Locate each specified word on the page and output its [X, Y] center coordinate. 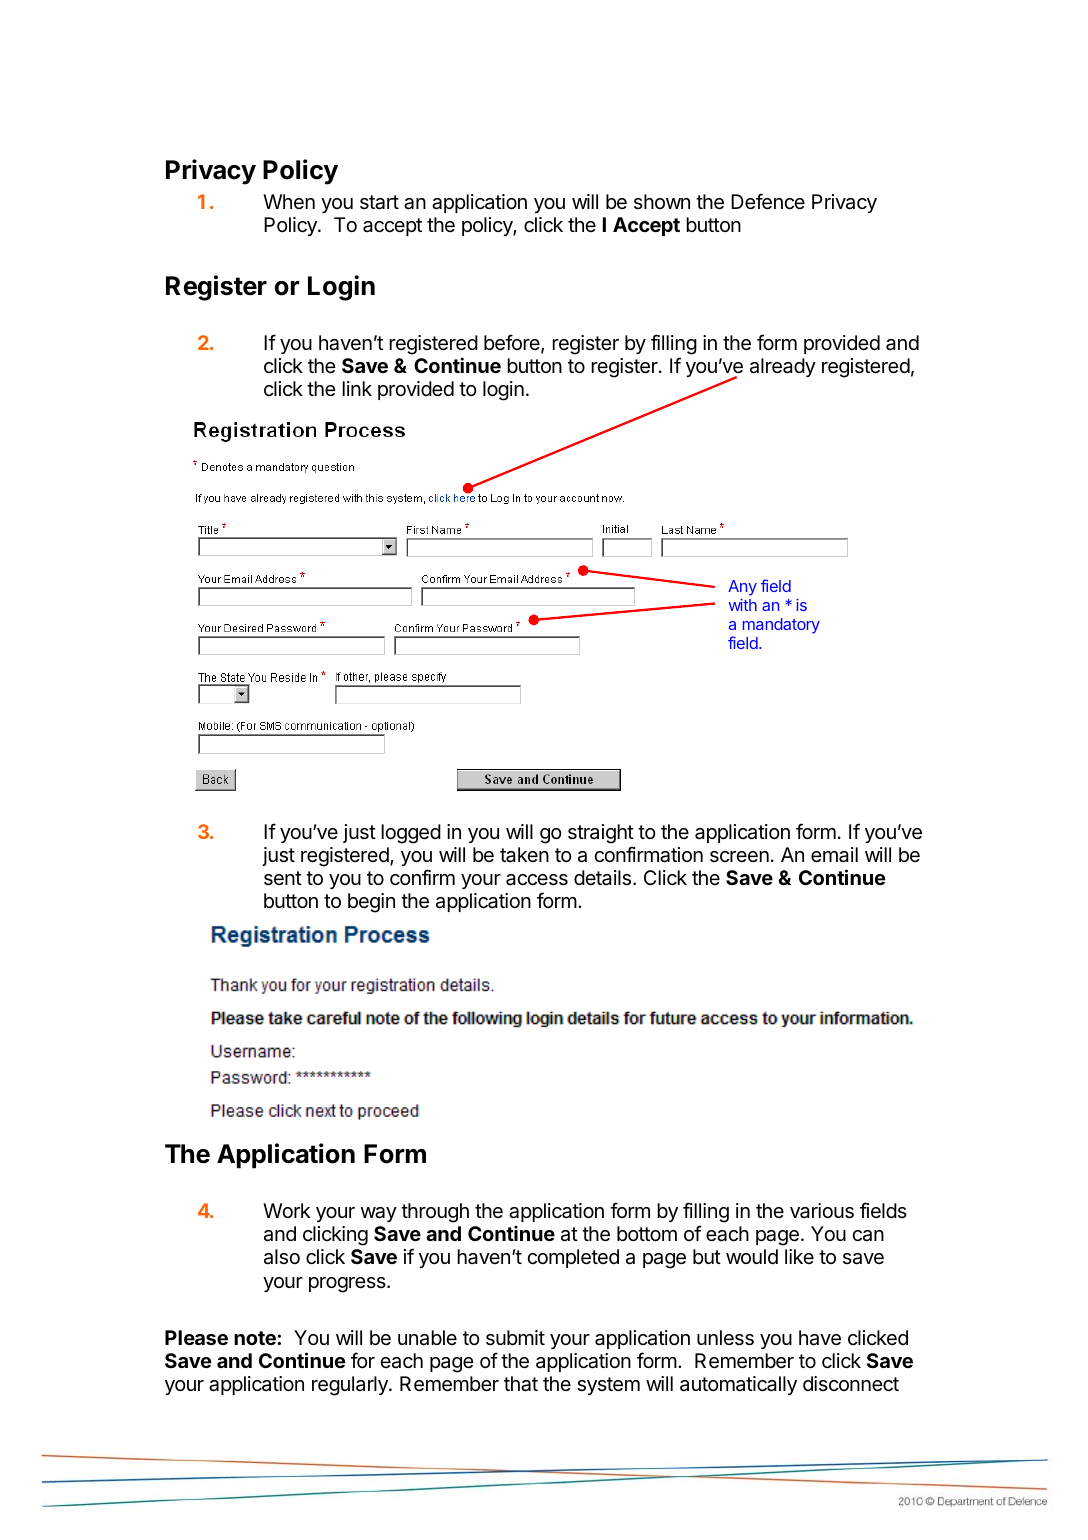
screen [739, 857]
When [289, 201]
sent [283, 878]
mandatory [781, 626]
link [357, 388]
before [513, 343]
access [537, 880]
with [743, 605]
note [256, 1338]
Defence [768, 201]
